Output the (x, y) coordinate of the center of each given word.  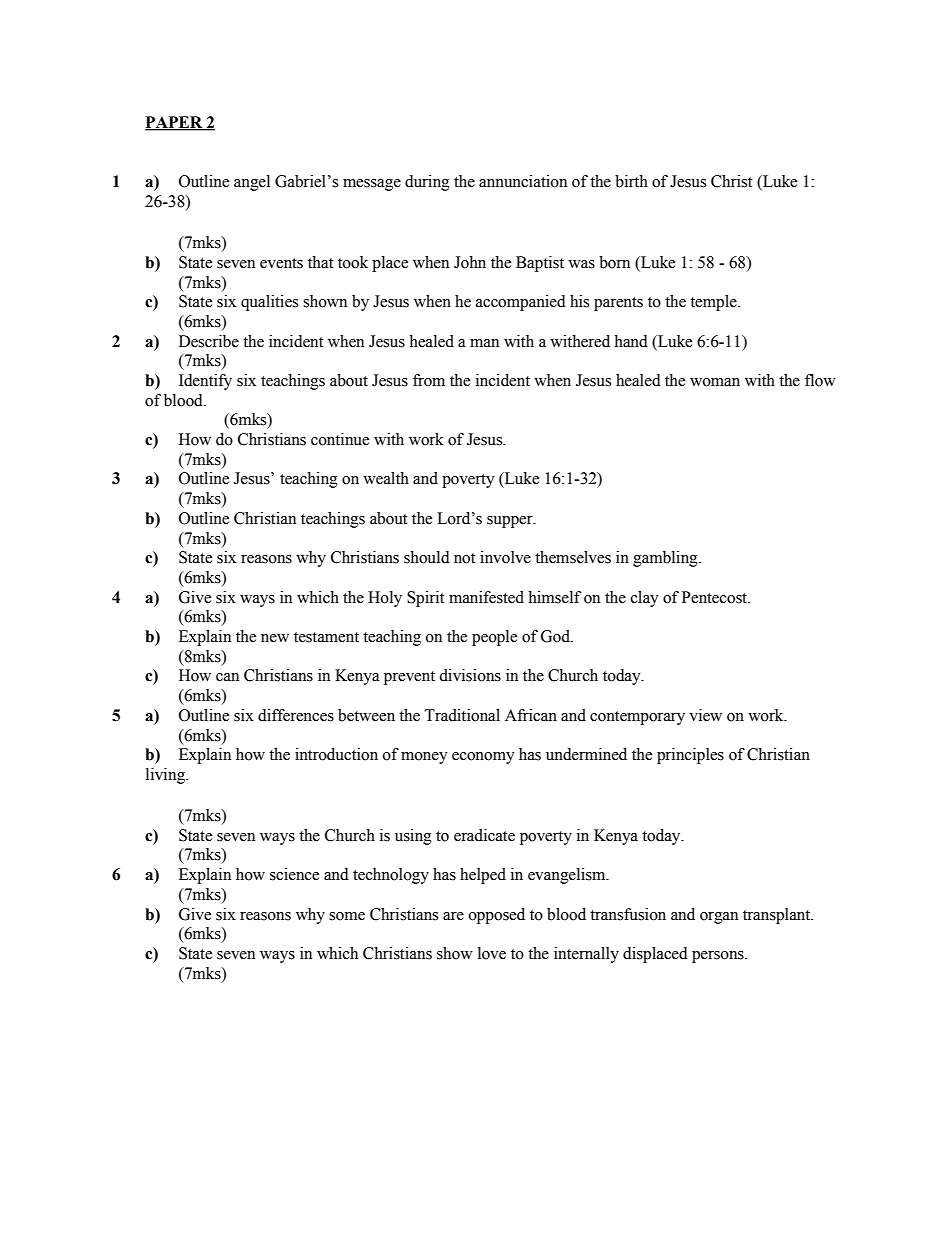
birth (631, 181)
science (294, 874)
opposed (497, 916)
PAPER (175, 123)
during (427, 183)
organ (719, 918)
